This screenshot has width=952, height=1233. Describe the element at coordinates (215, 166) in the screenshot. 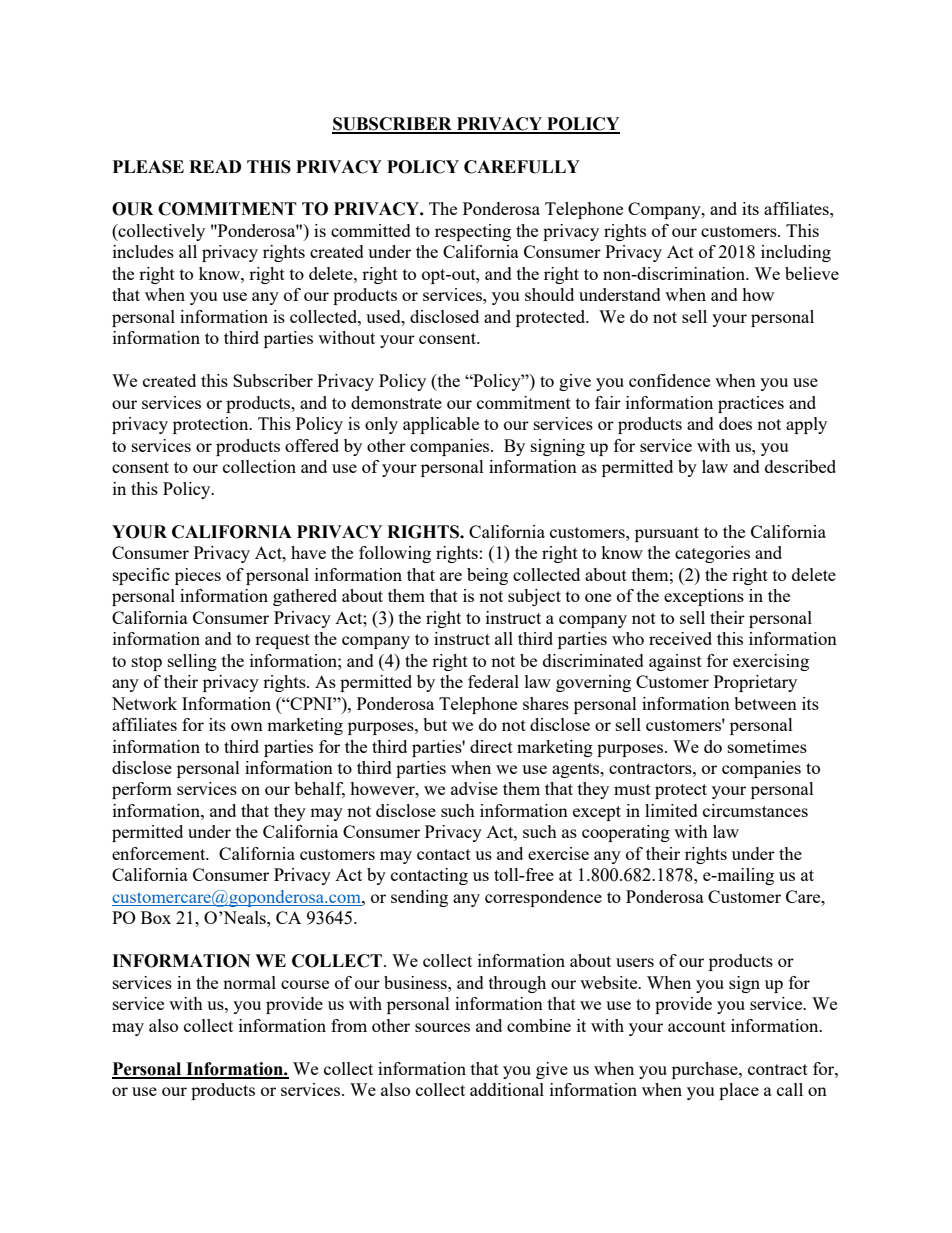

I see `READ` at that location.
